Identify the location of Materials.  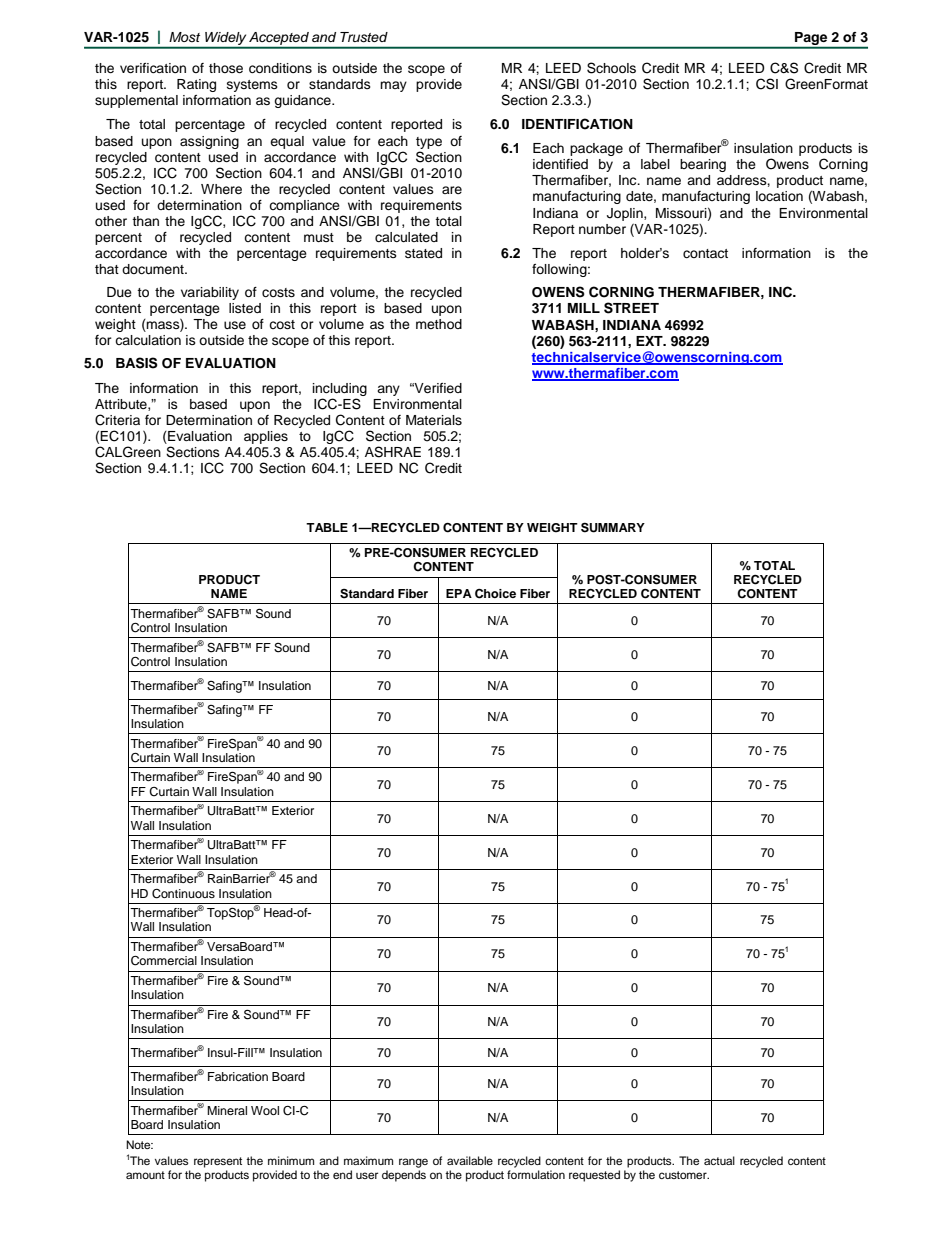
(434, 420).
